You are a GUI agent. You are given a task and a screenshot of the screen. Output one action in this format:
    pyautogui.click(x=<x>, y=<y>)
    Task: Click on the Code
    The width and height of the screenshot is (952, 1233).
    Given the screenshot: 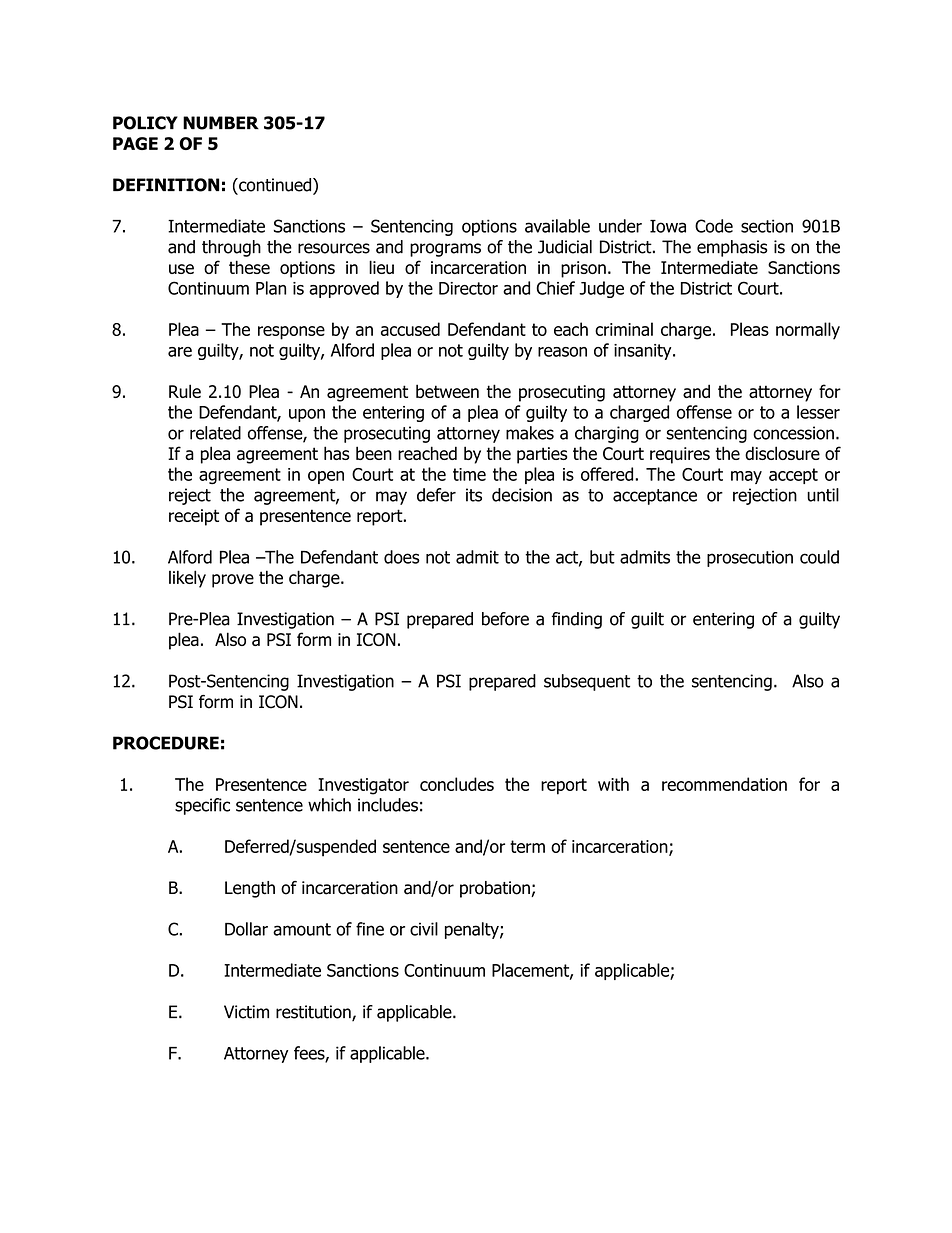 What is the action you would take?
    pyautogui.click(x=714, y=226)
